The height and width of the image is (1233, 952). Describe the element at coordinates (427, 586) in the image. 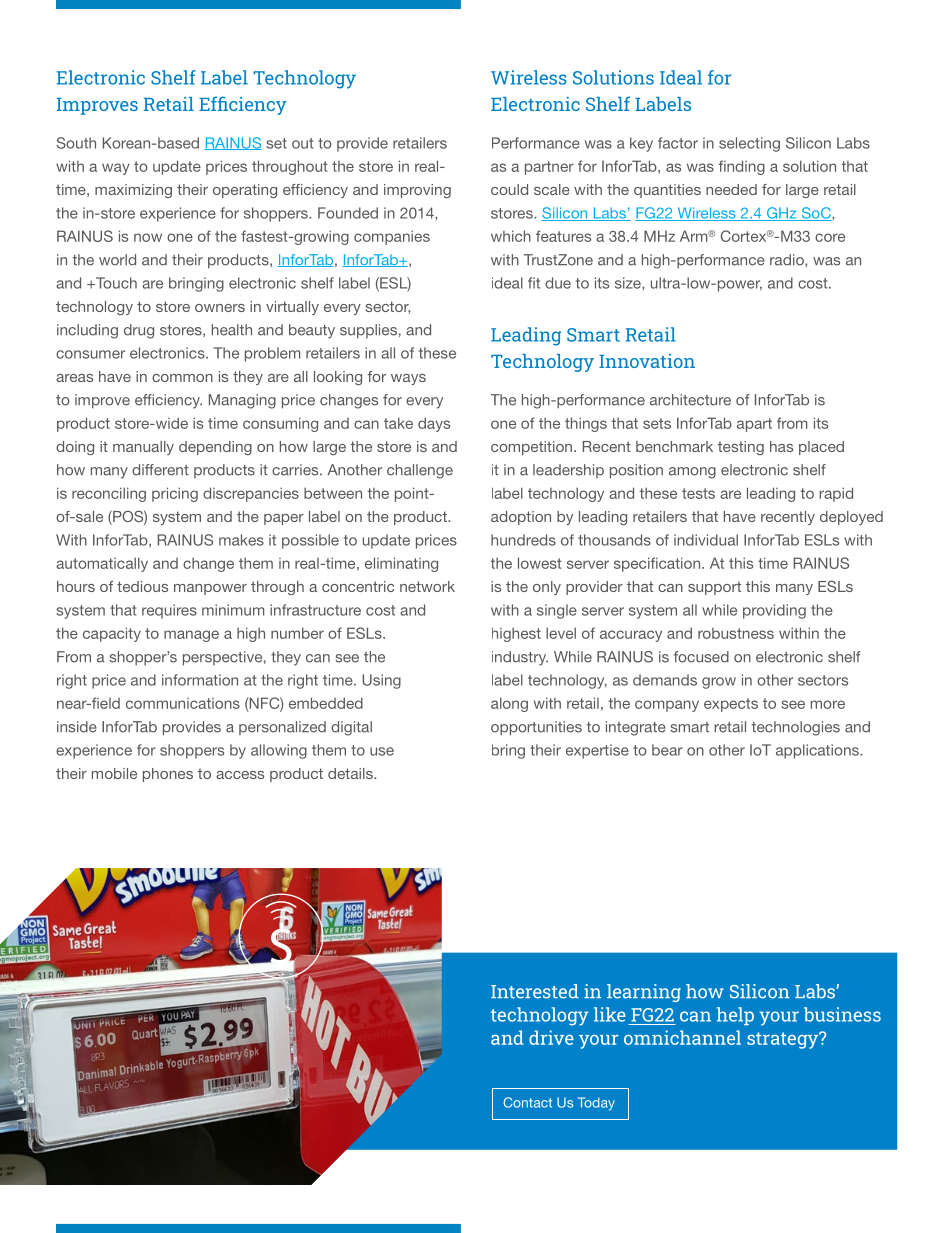

I see `network` at that location.
